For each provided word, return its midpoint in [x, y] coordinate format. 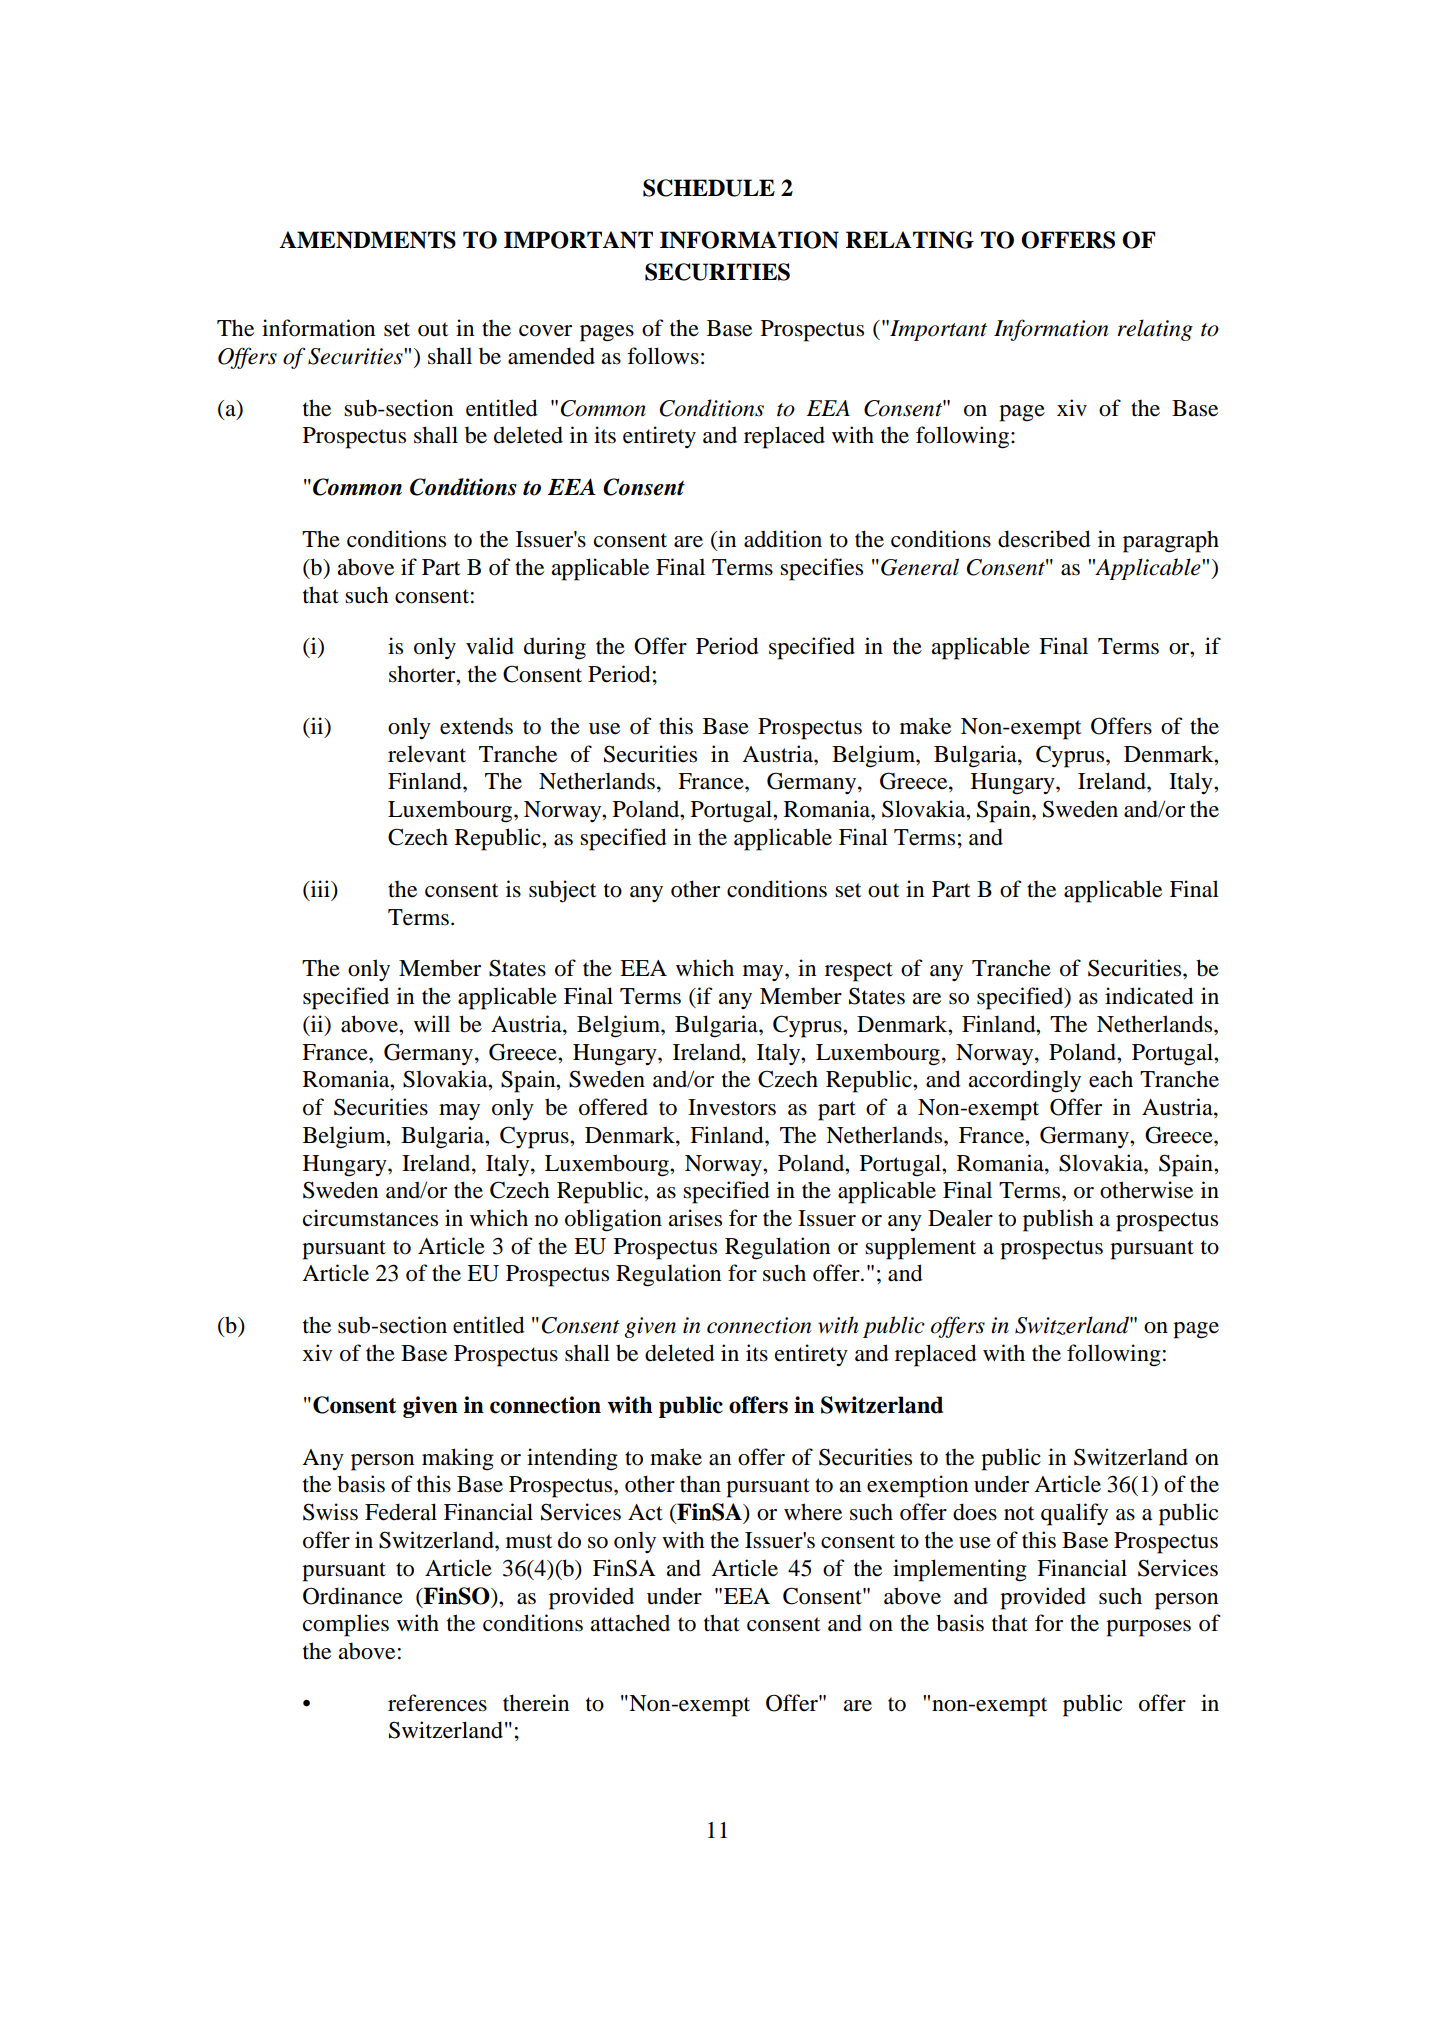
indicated [1149, 996]
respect [859, 972]
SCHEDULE [709, 188]
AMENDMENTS [367, 240]
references [437, 1703]
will [432, 1023]
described [1044, 539]
